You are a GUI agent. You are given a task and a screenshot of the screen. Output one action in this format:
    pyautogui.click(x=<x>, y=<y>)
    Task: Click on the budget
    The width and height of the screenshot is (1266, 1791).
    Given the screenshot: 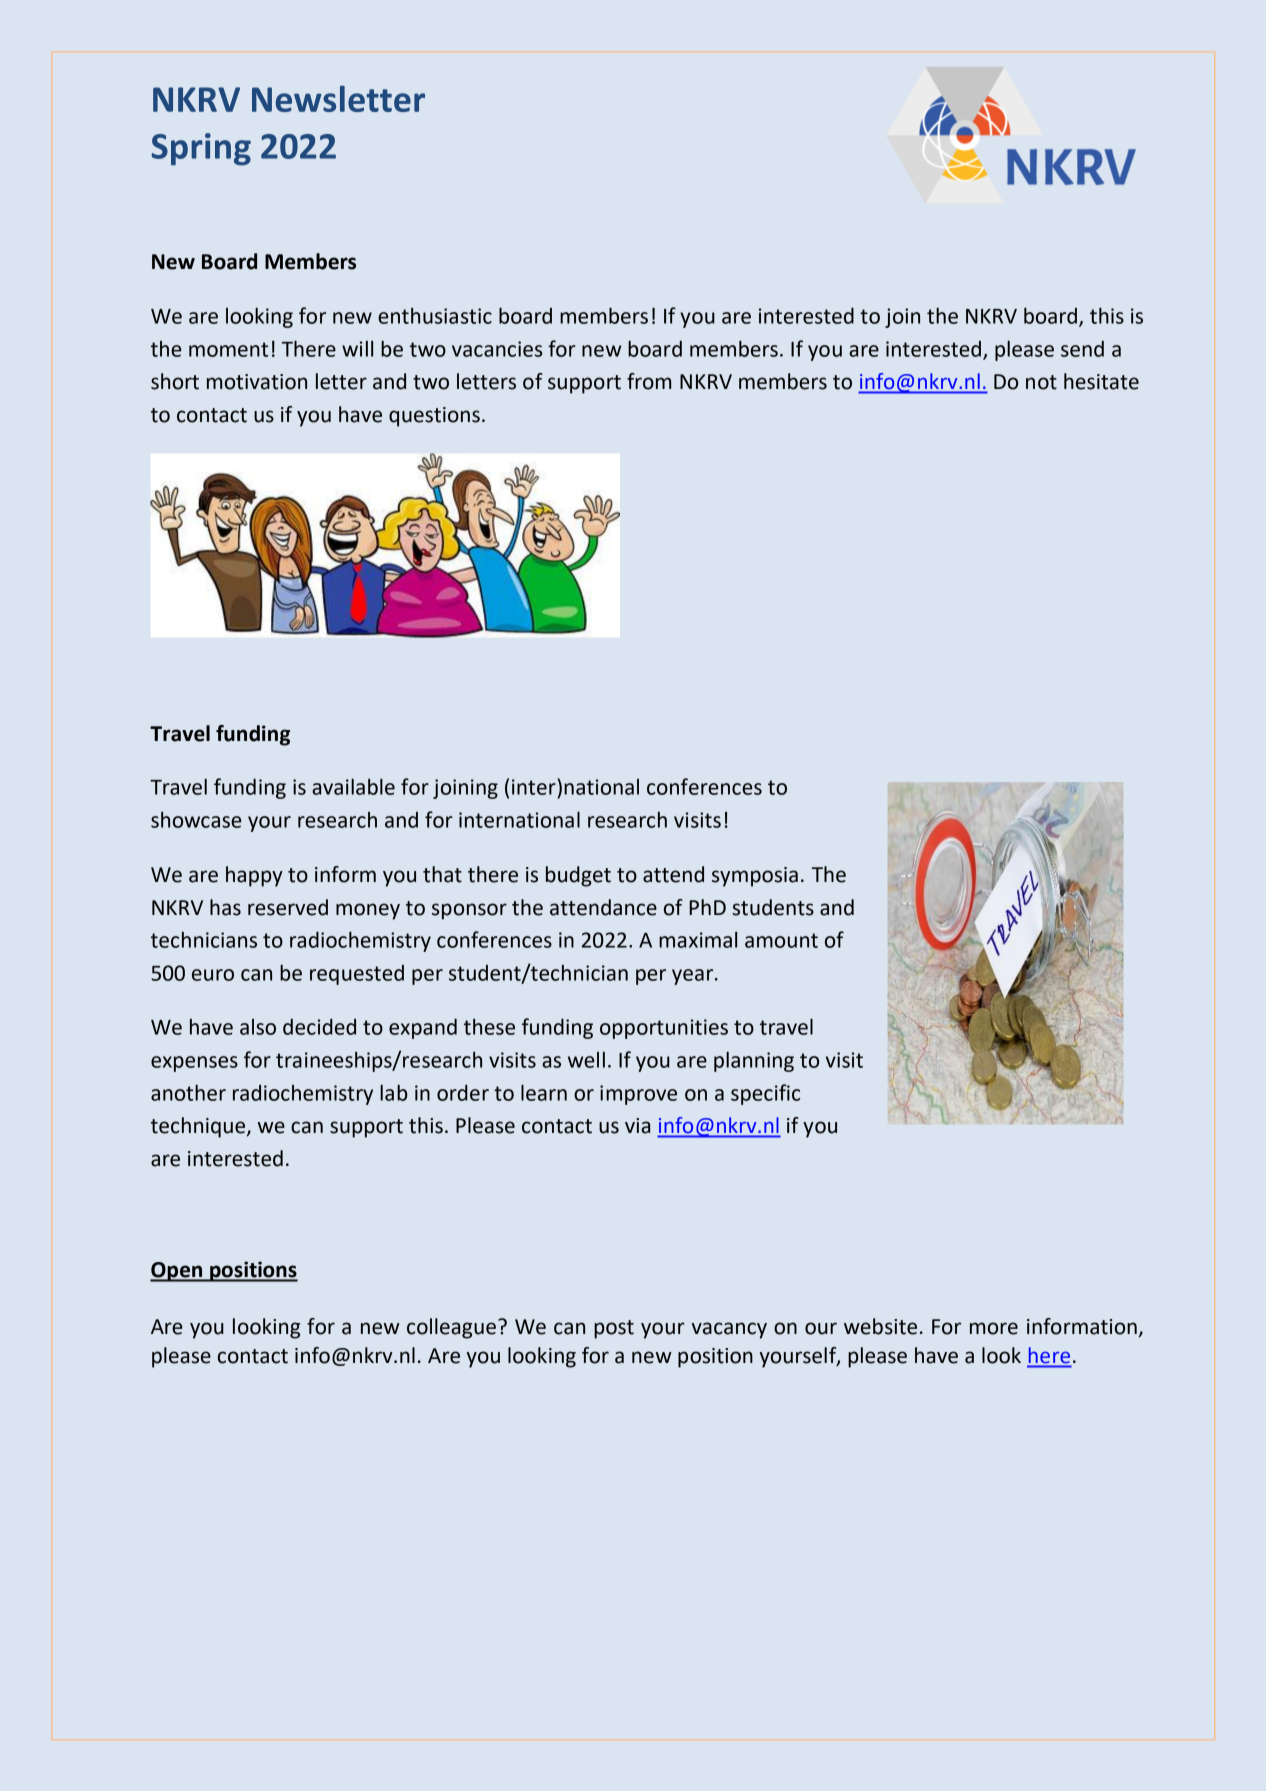 What is the action you would take?
    pyautogui.click(x=578, y=876)
